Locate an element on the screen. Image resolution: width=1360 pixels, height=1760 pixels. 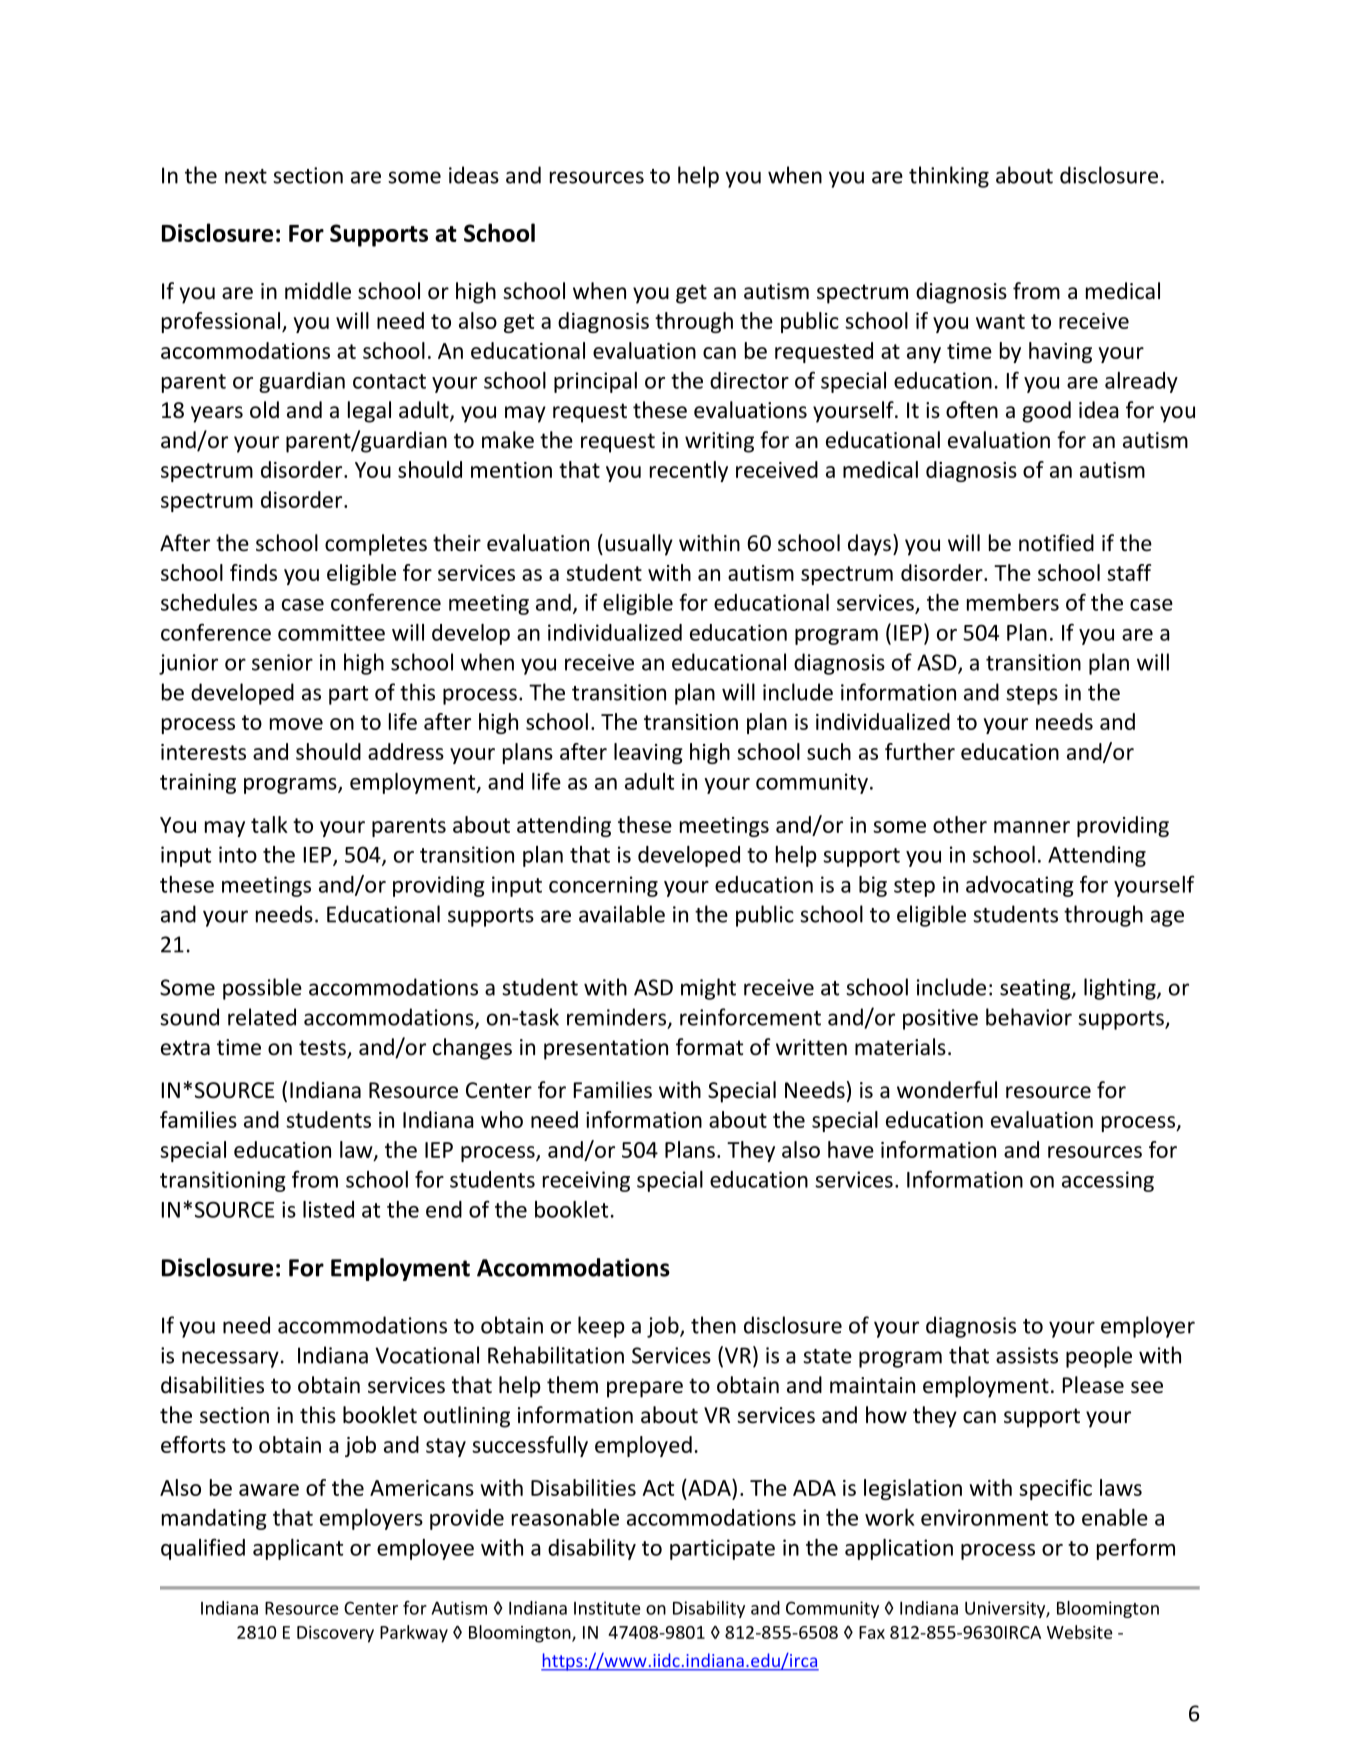
then is located at coordinates (713, 1325).
